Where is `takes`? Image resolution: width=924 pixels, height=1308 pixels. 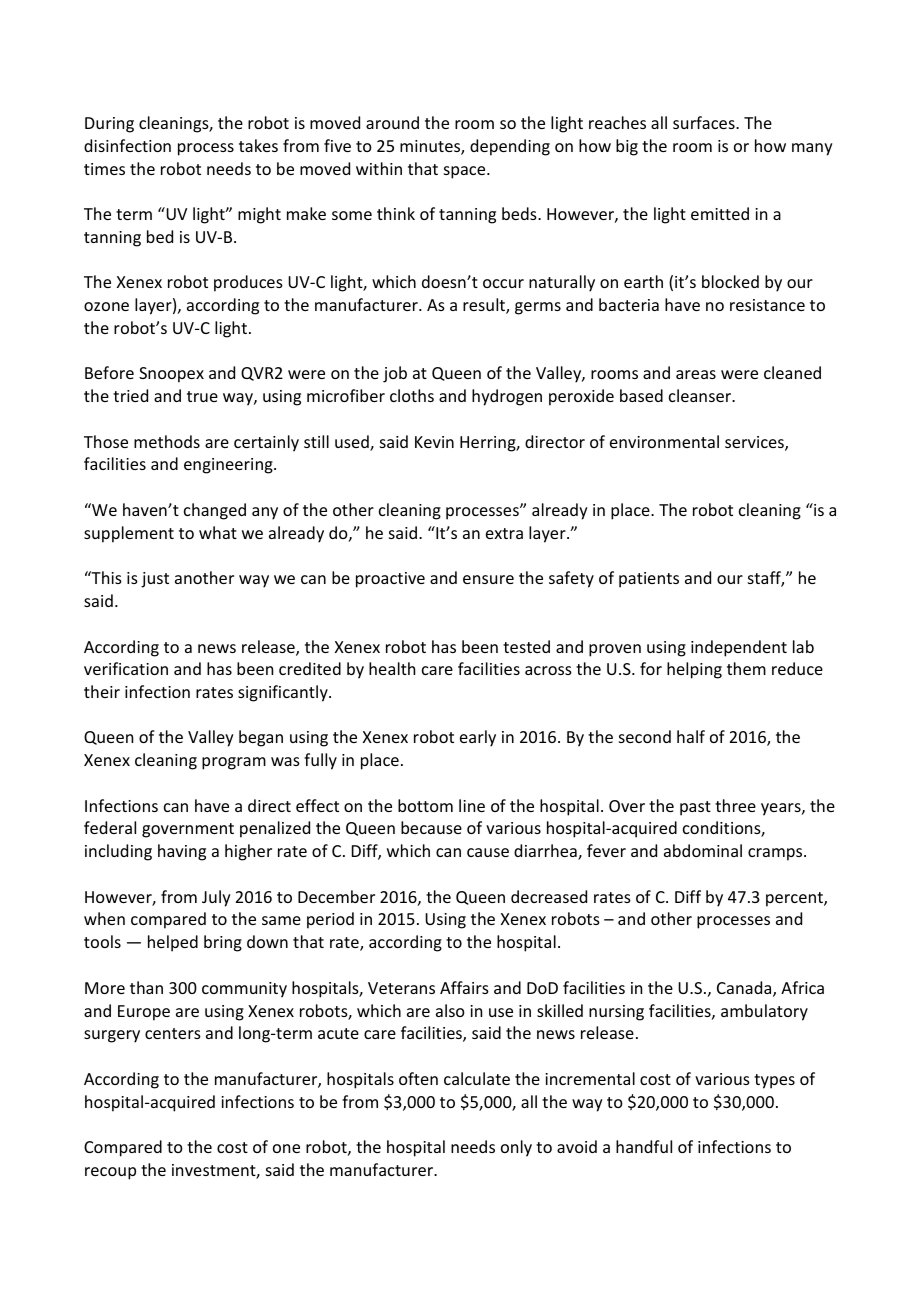
takes is located at coordinates (258, 145).
